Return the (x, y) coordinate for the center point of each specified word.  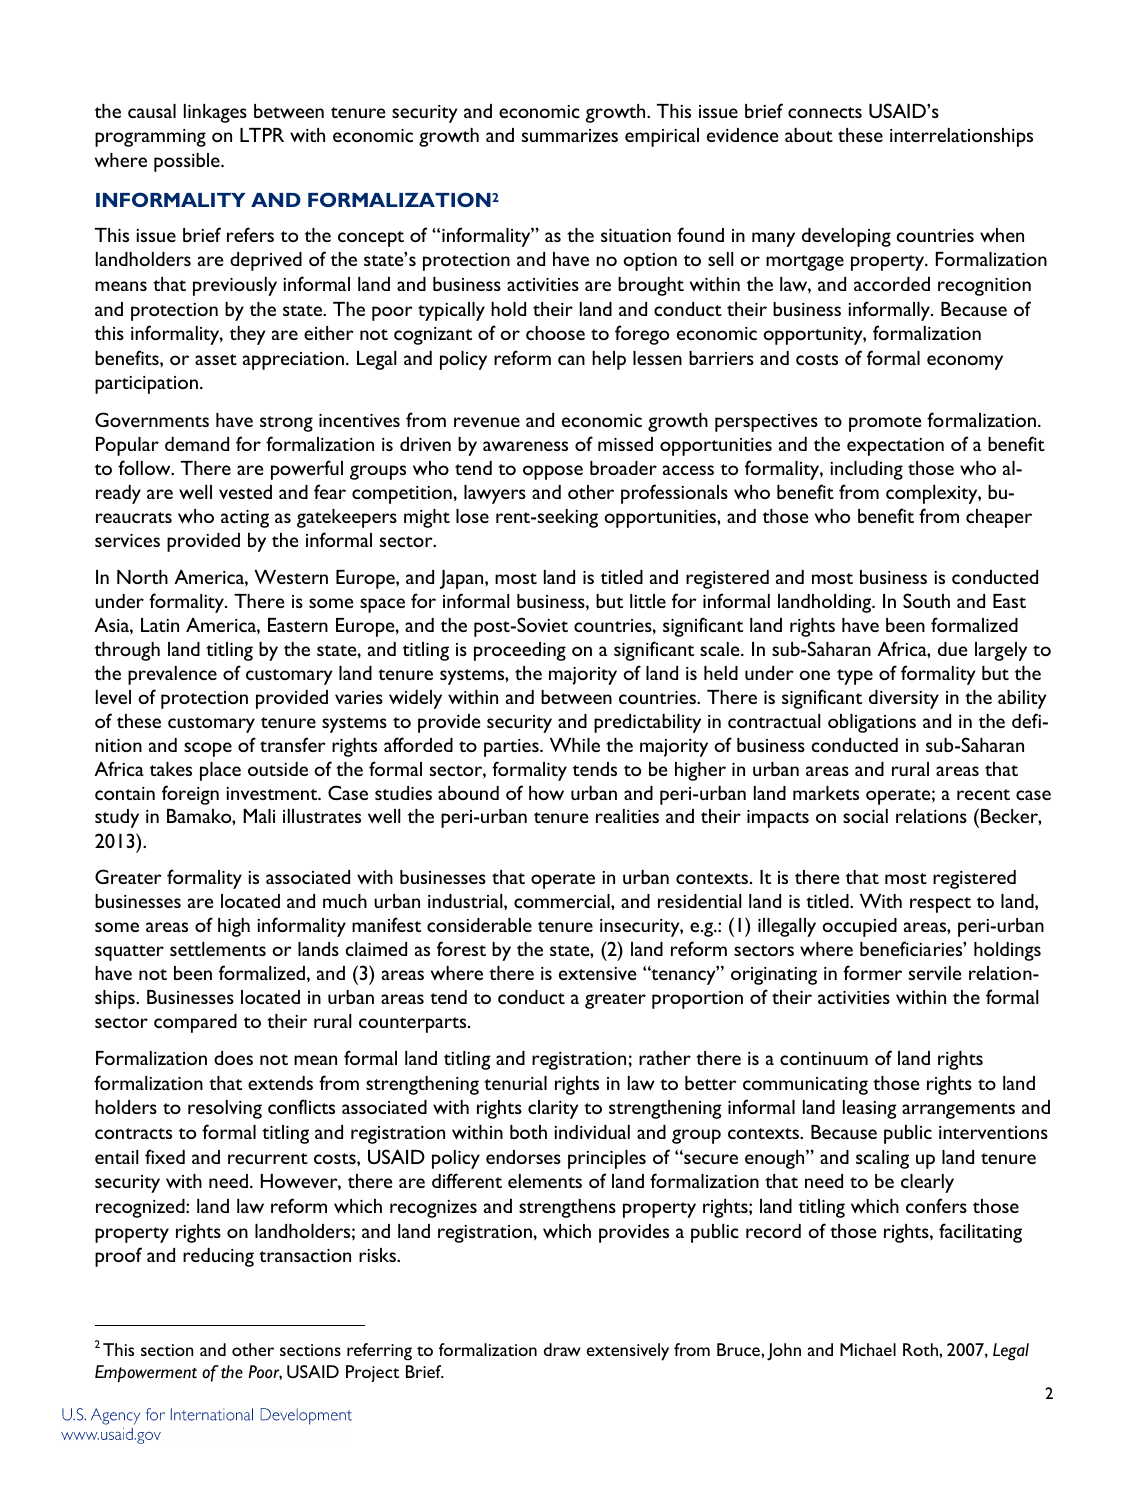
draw (562, 1349)
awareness (525, 446)
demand (197, 444)
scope (208, 749)
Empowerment (146, 1374)
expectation (895, 447)
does (233, 1058)
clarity (553, 1109)
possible (188, 162)
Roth (921, 1349)
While (575, 745)
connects (825, 112)
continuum (824, 1058)
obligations (872, 723)
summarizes (570, 135)
